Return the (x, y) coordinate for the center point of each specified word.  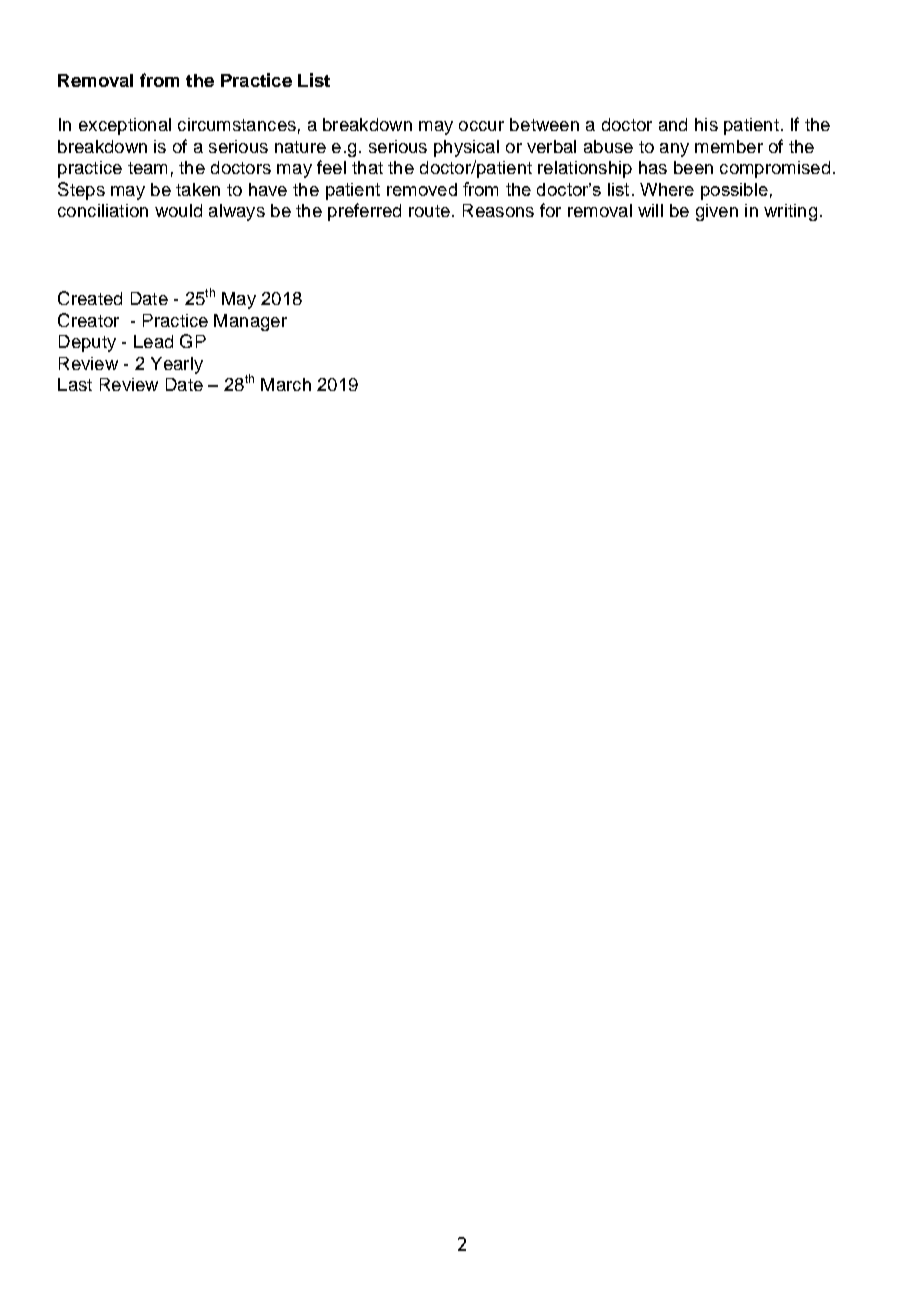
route (429, 211)
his (706, 124)
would (178, 210)
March (286, 384)
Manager (250, 322)
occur (481, 126)
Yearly (177, 365)
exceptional (125, 126)
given (717, 212)
